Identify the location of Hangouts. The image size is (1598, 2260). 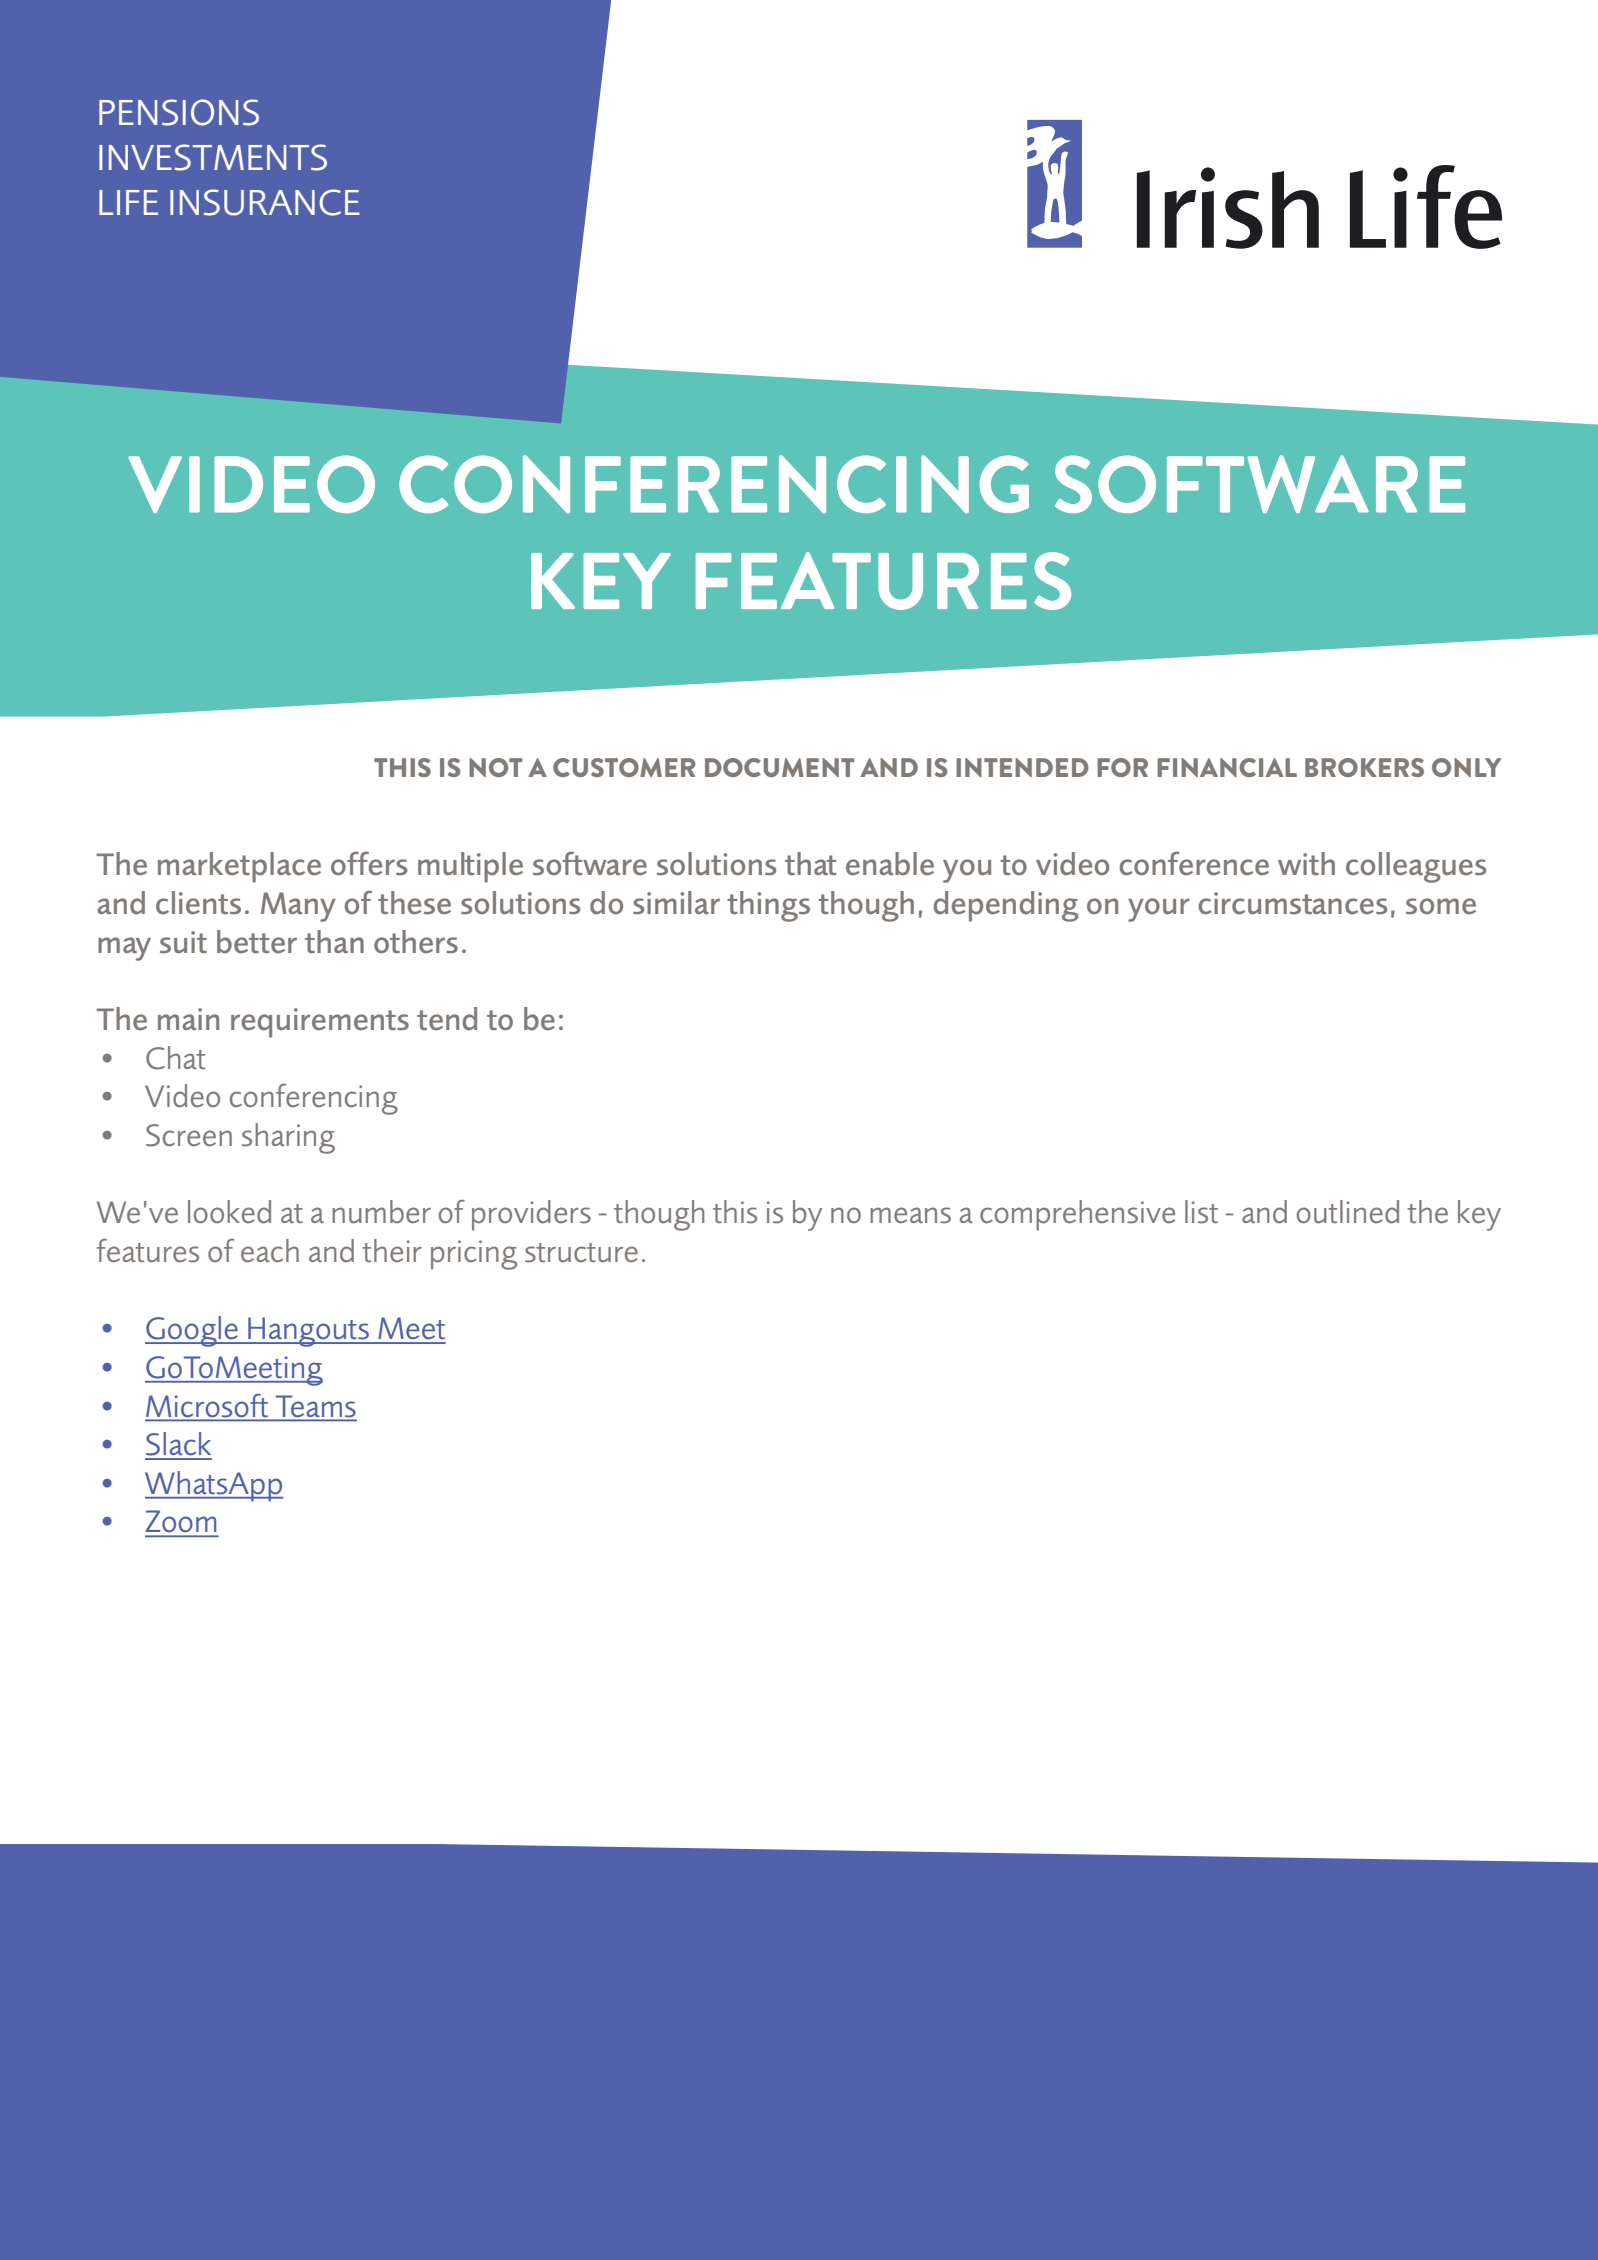
(309, 1332).
